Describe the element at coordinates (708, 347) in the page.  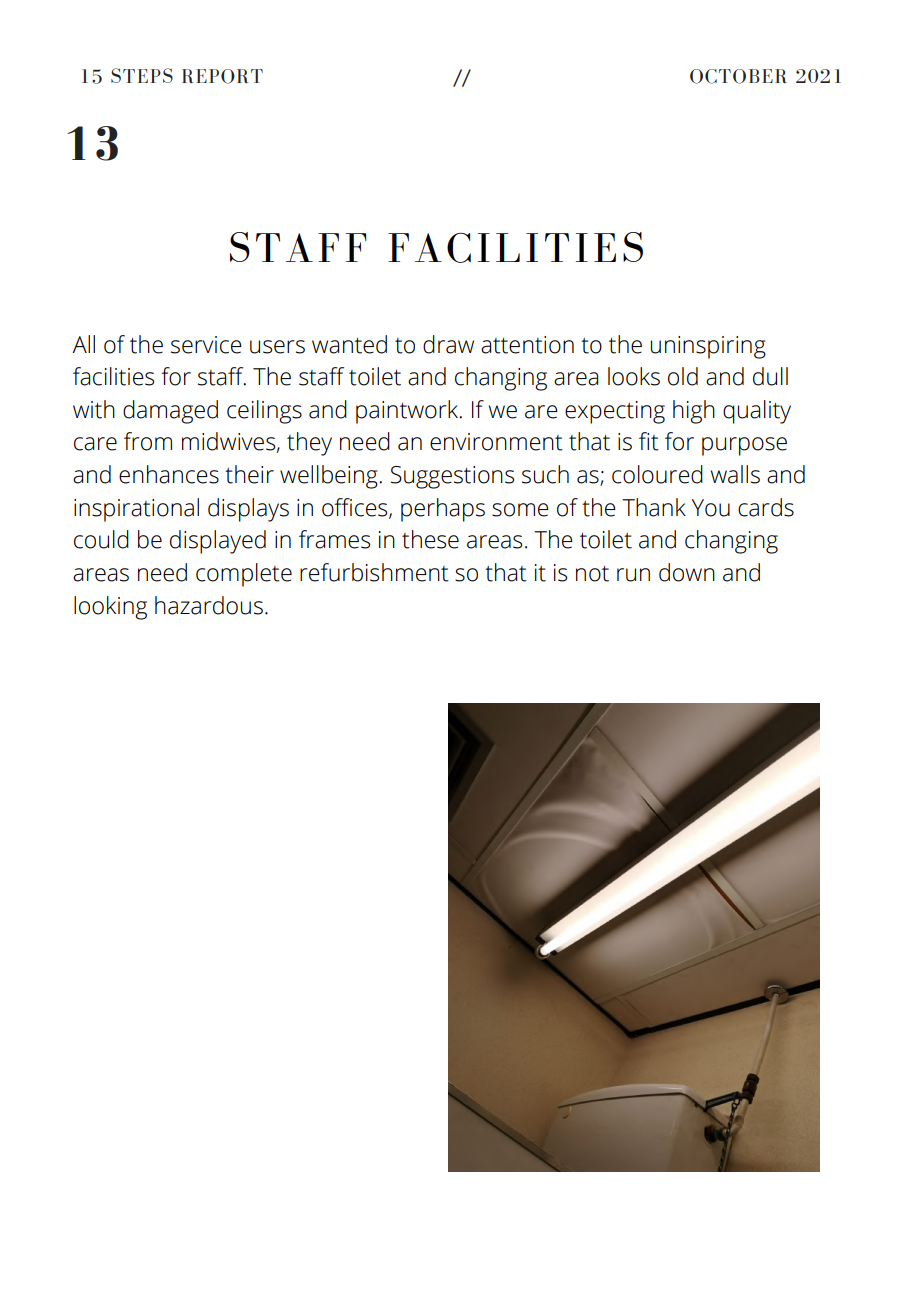
I see `uninspiring` at that location.
